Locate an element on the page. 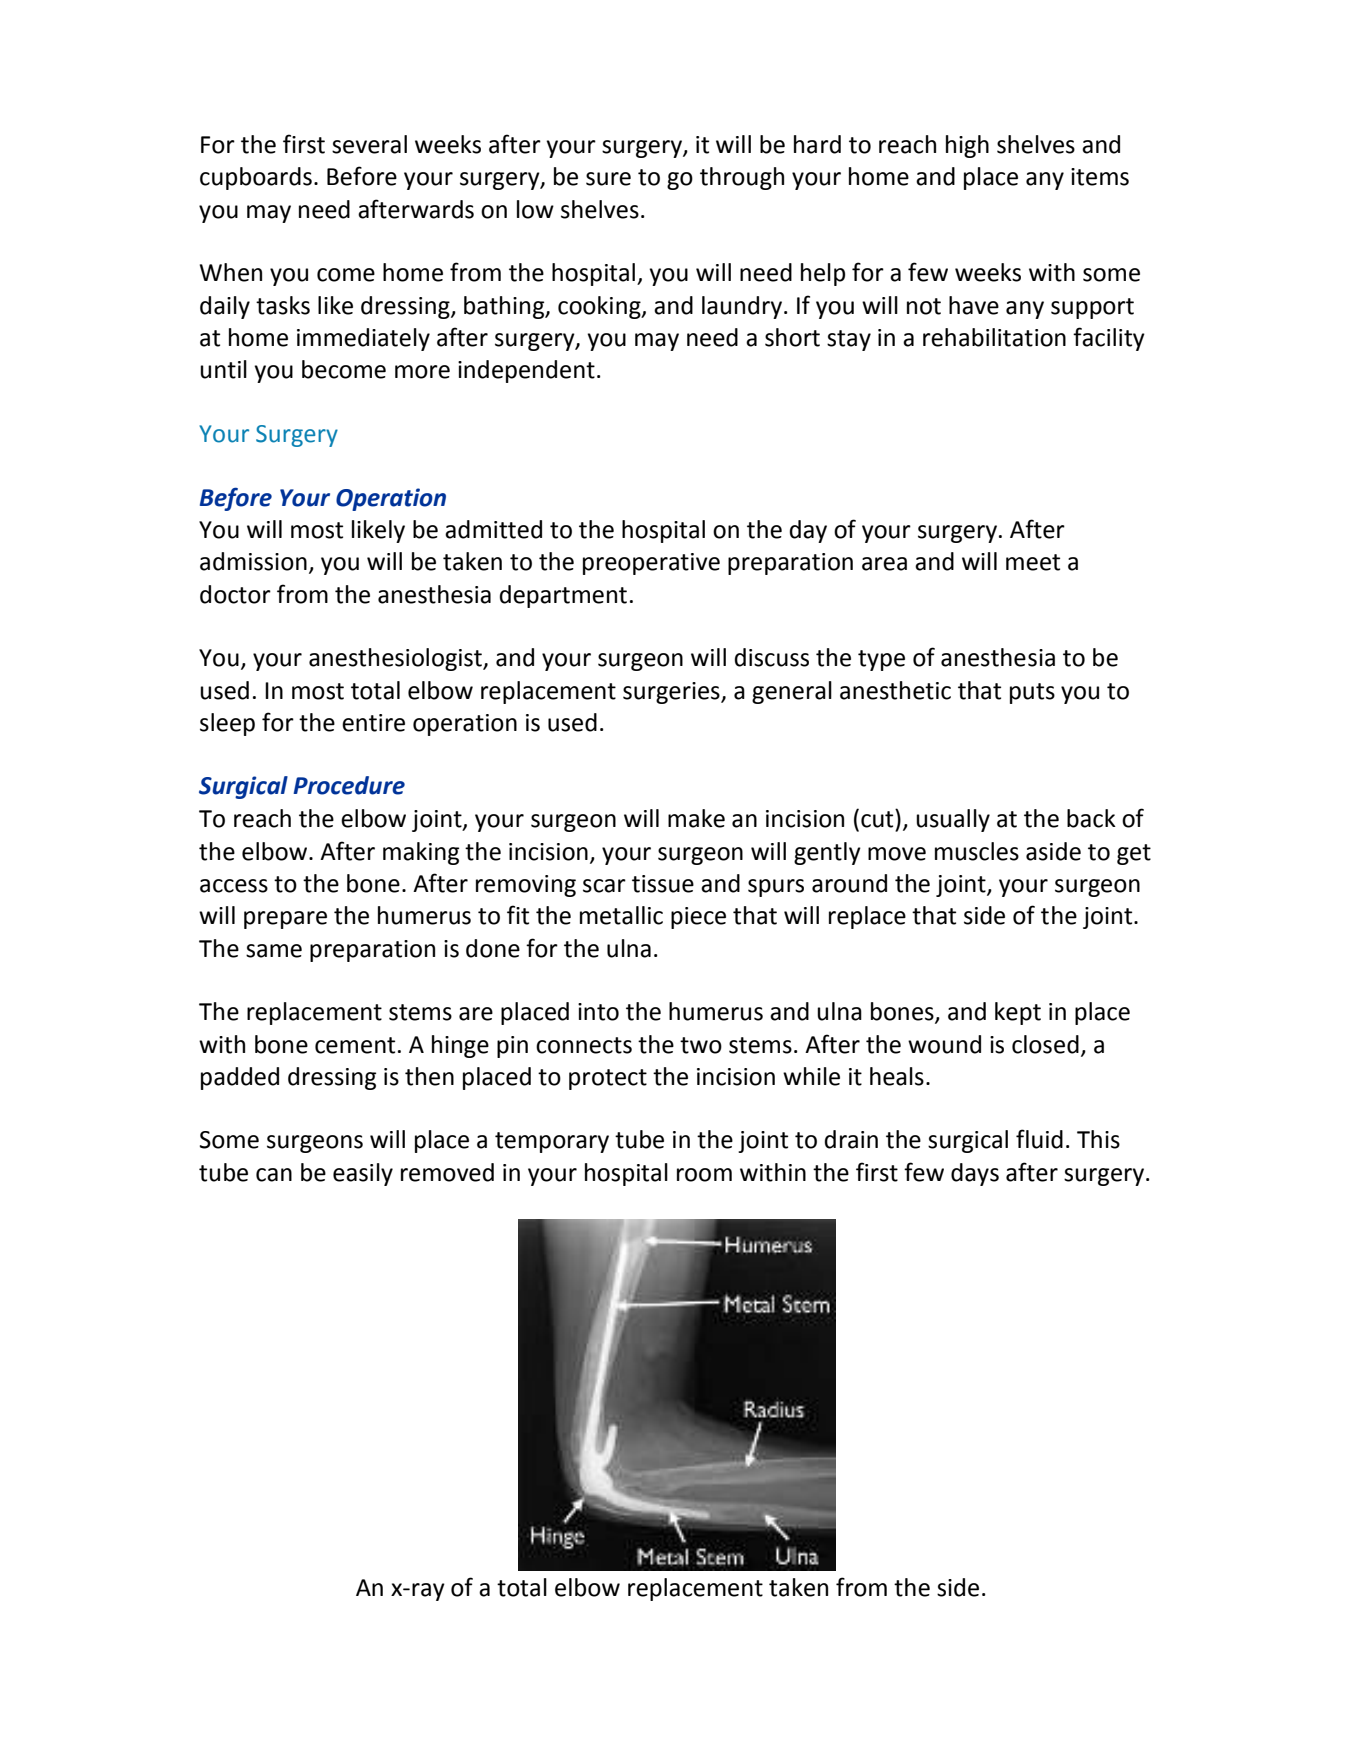  through is located at coordinates (742, 178).
